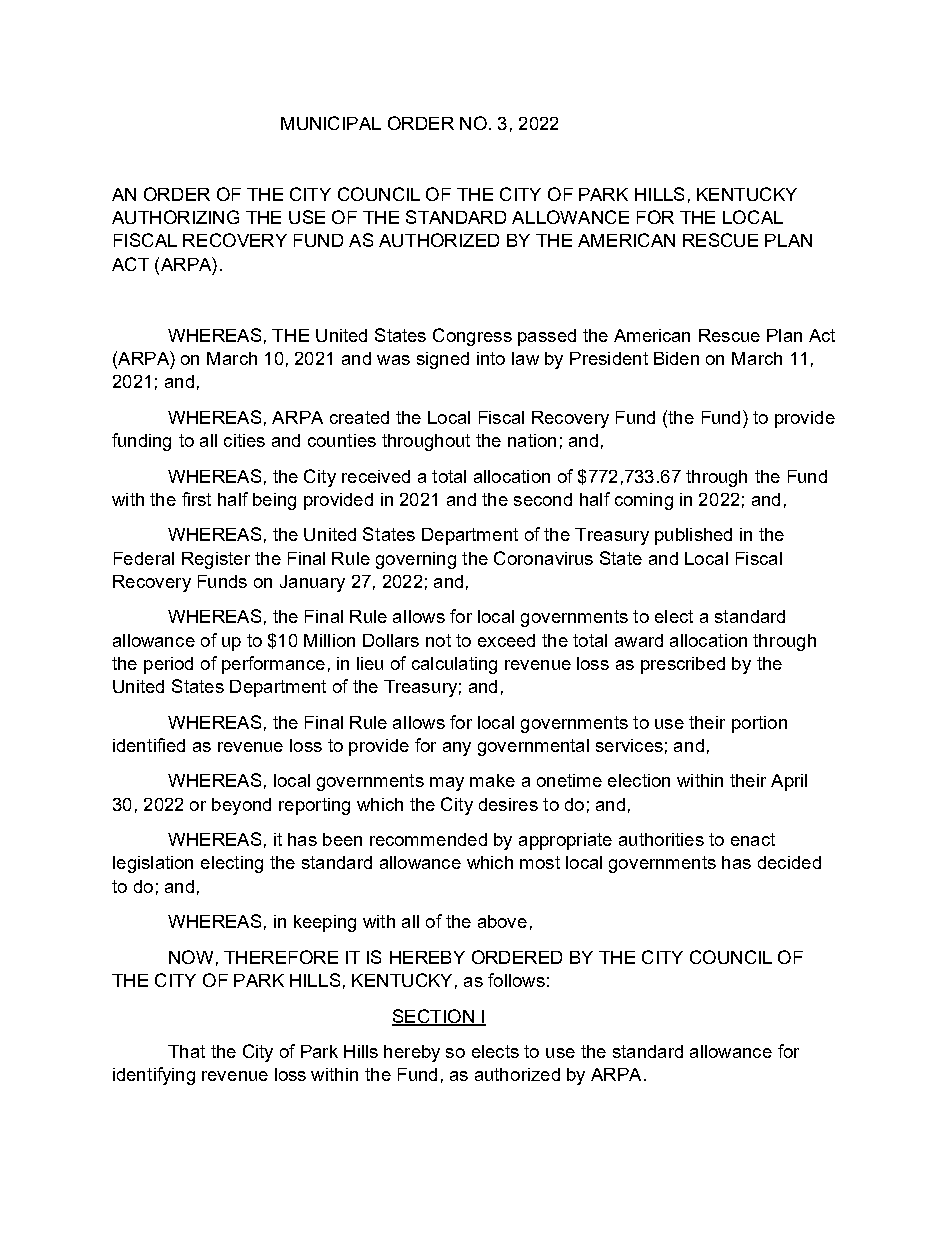 The height and width of the document is (1233, 952). I want to click on MUNICIPAL, so click(331, 123).
